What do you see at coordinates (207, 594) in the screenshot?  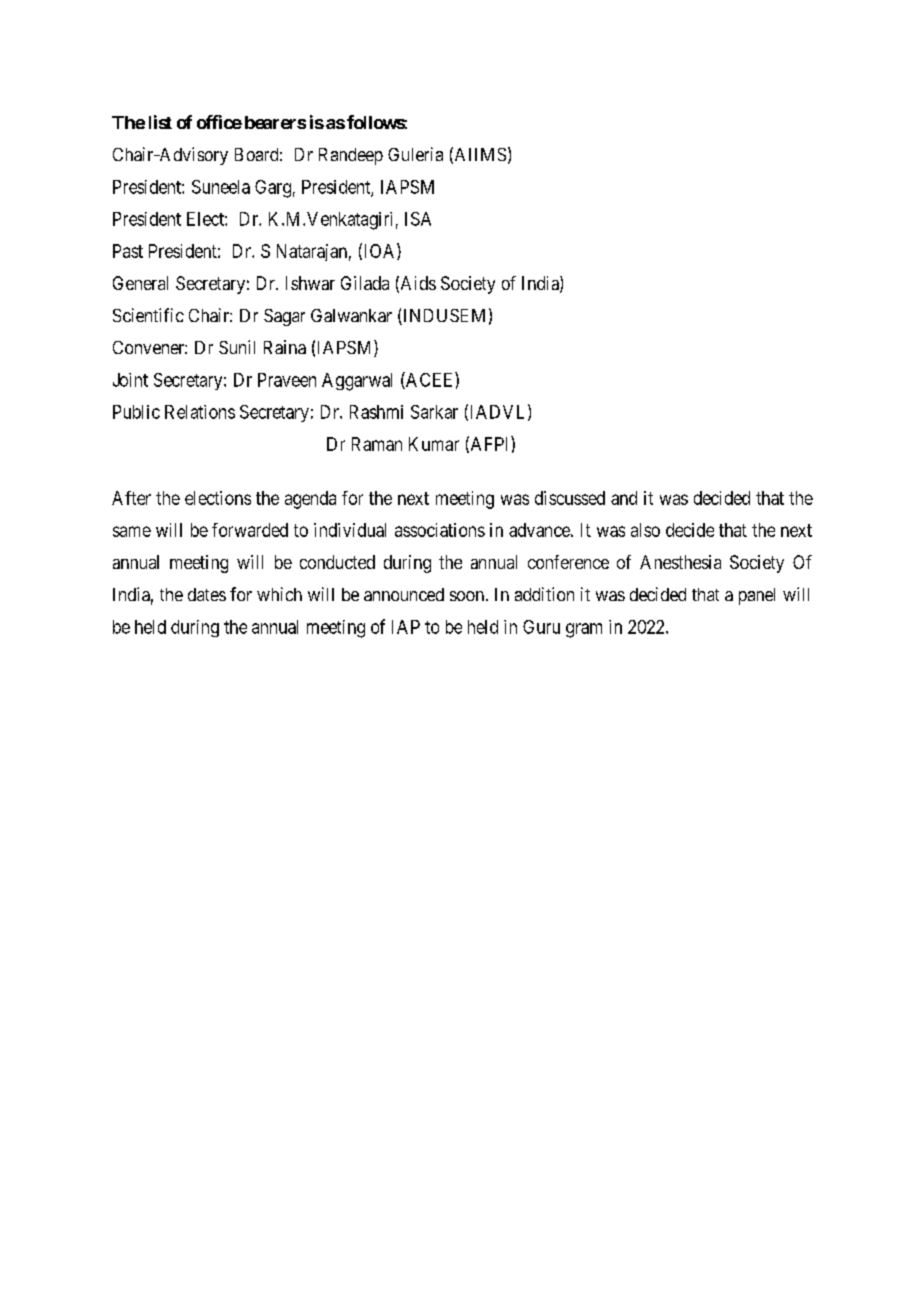 I see `dates` at bounding box center [207, 594].
